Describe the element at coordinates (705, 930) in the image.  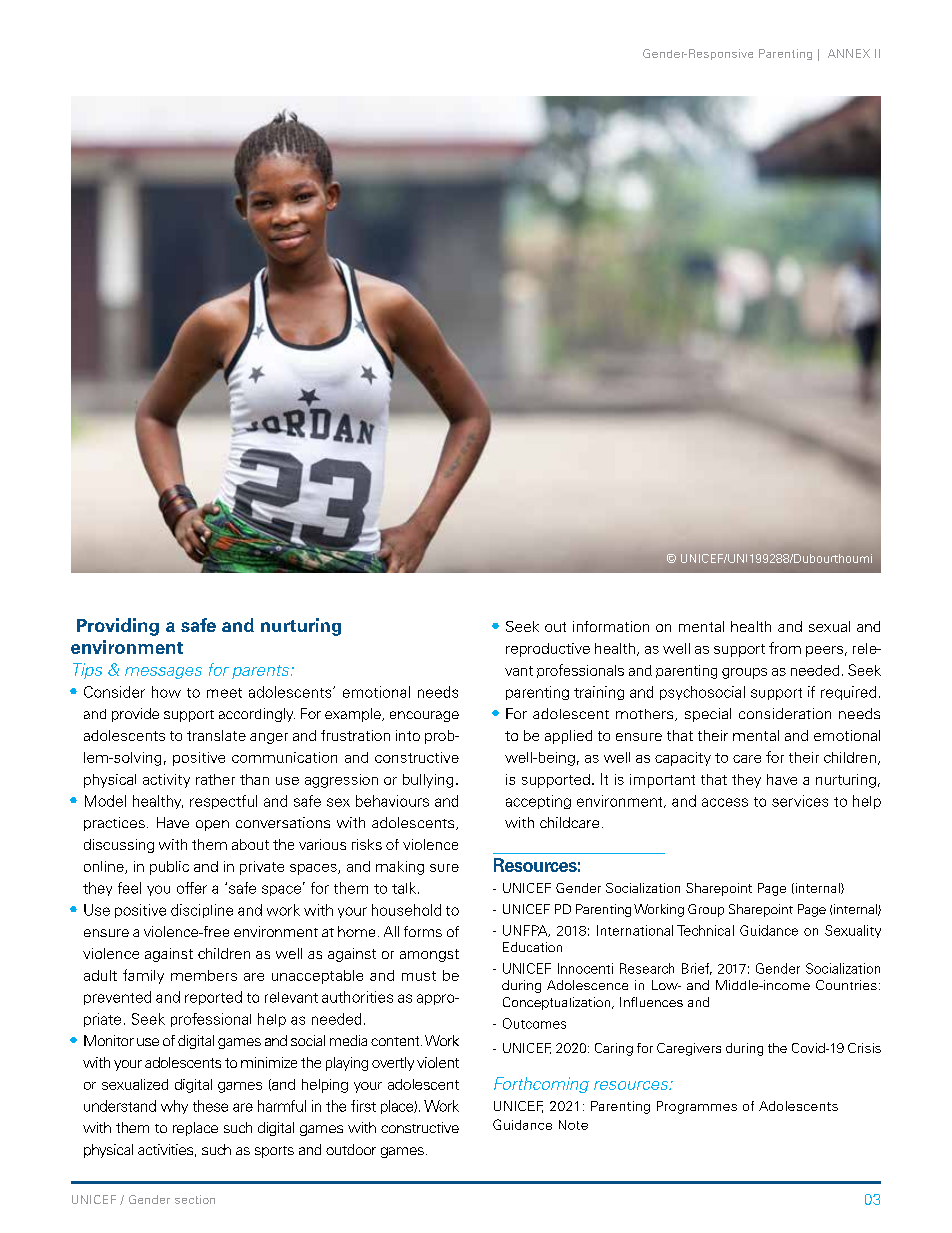
I see `Technical` at that location.
